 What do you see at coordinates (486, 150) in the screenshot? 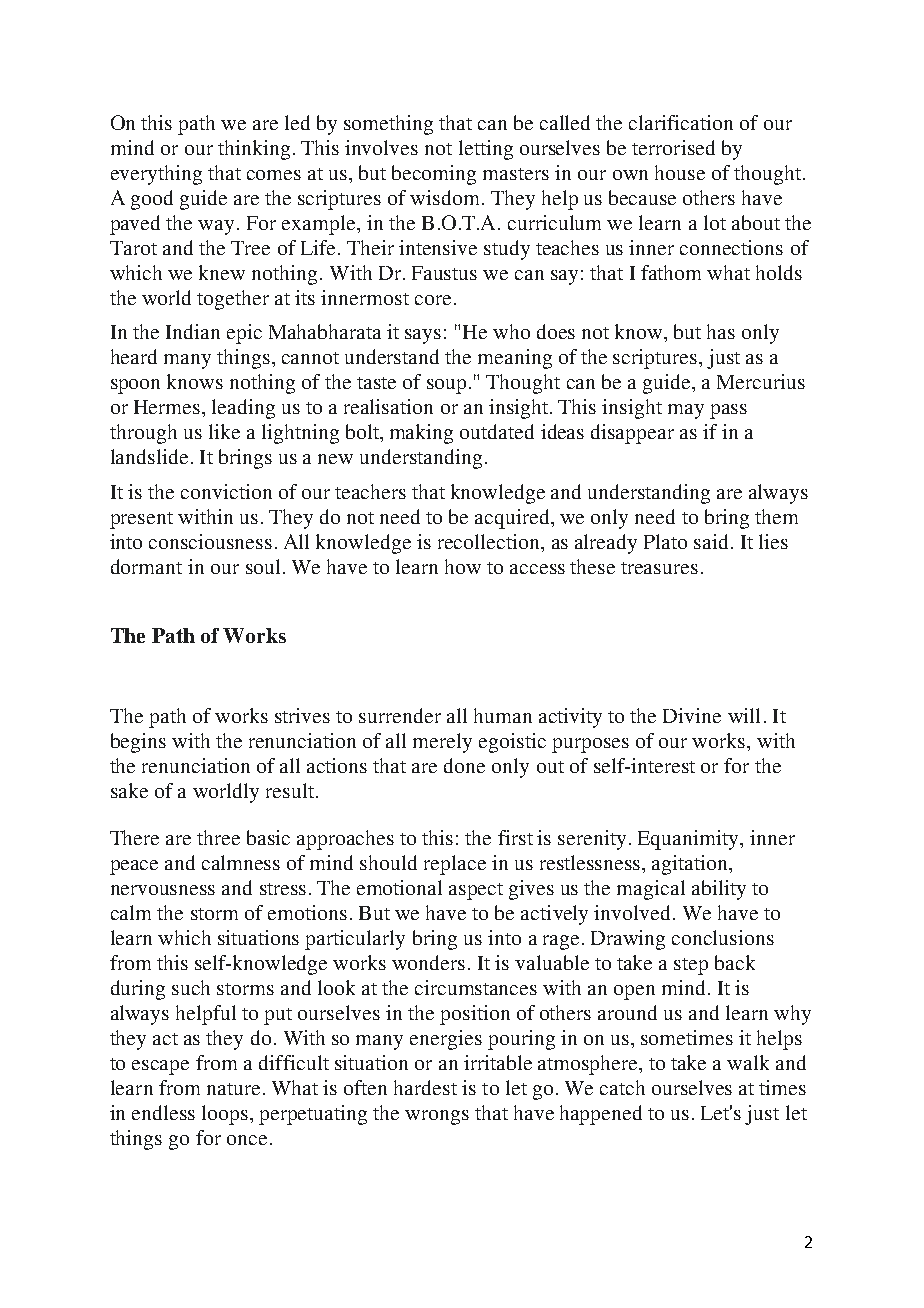
I see `letting` at bounding box center [486, 150].
